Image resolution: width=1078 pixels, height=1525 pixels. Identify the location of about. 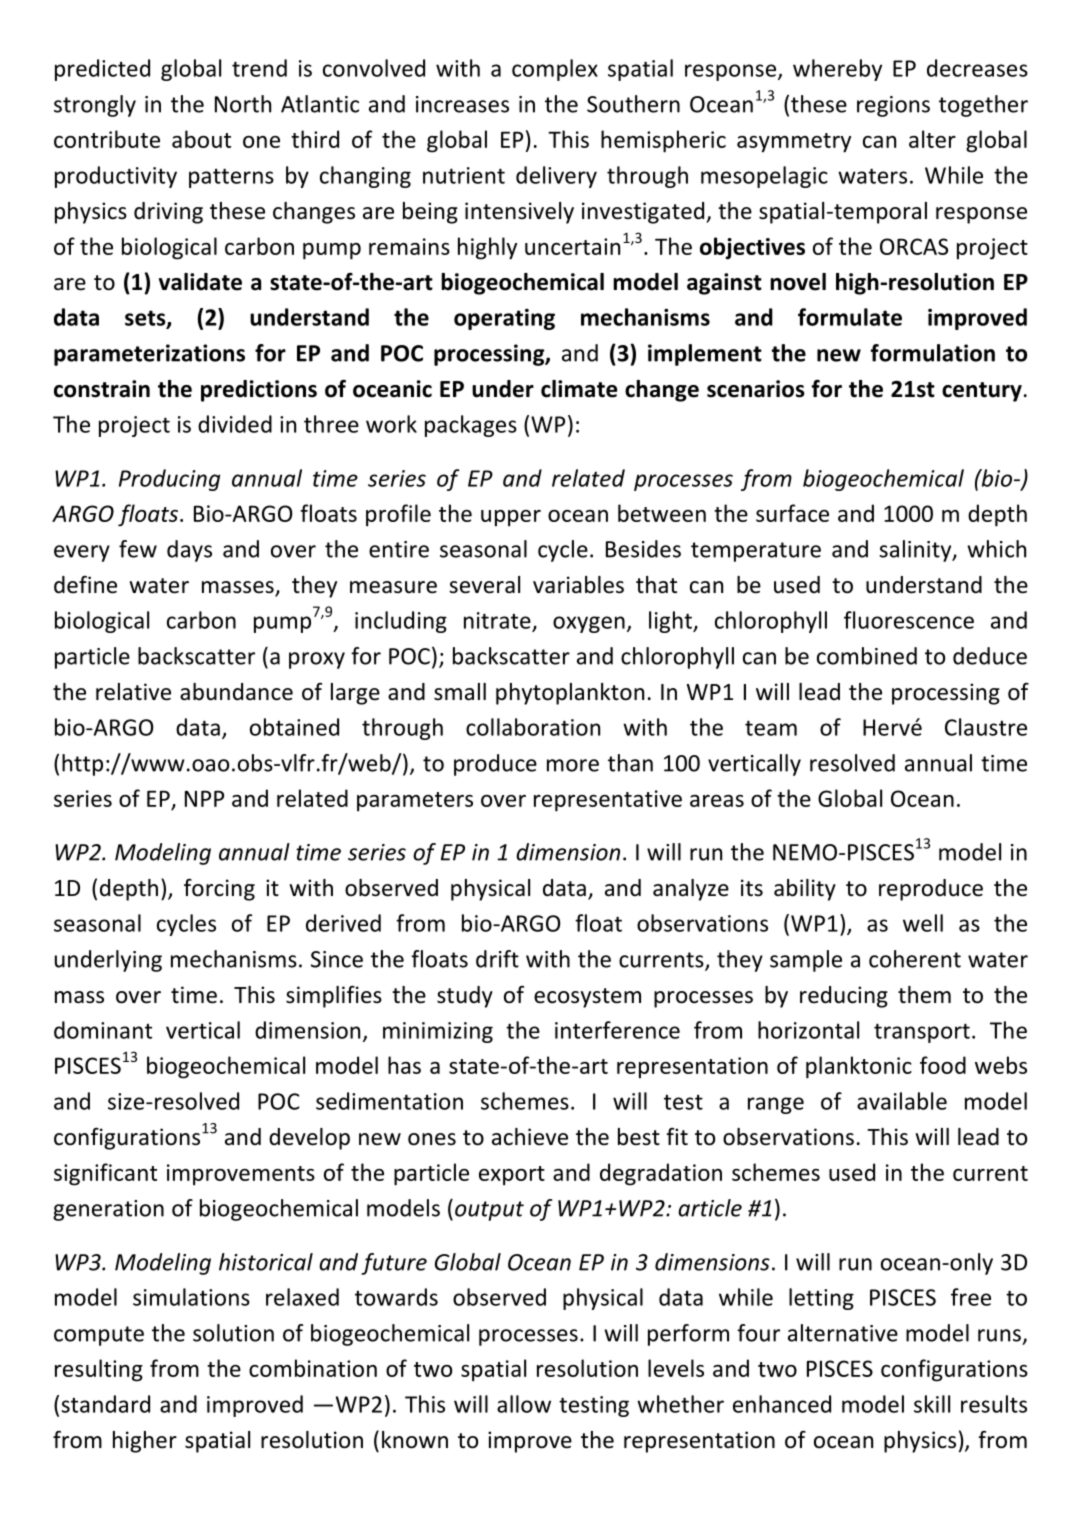
(201, 139).
